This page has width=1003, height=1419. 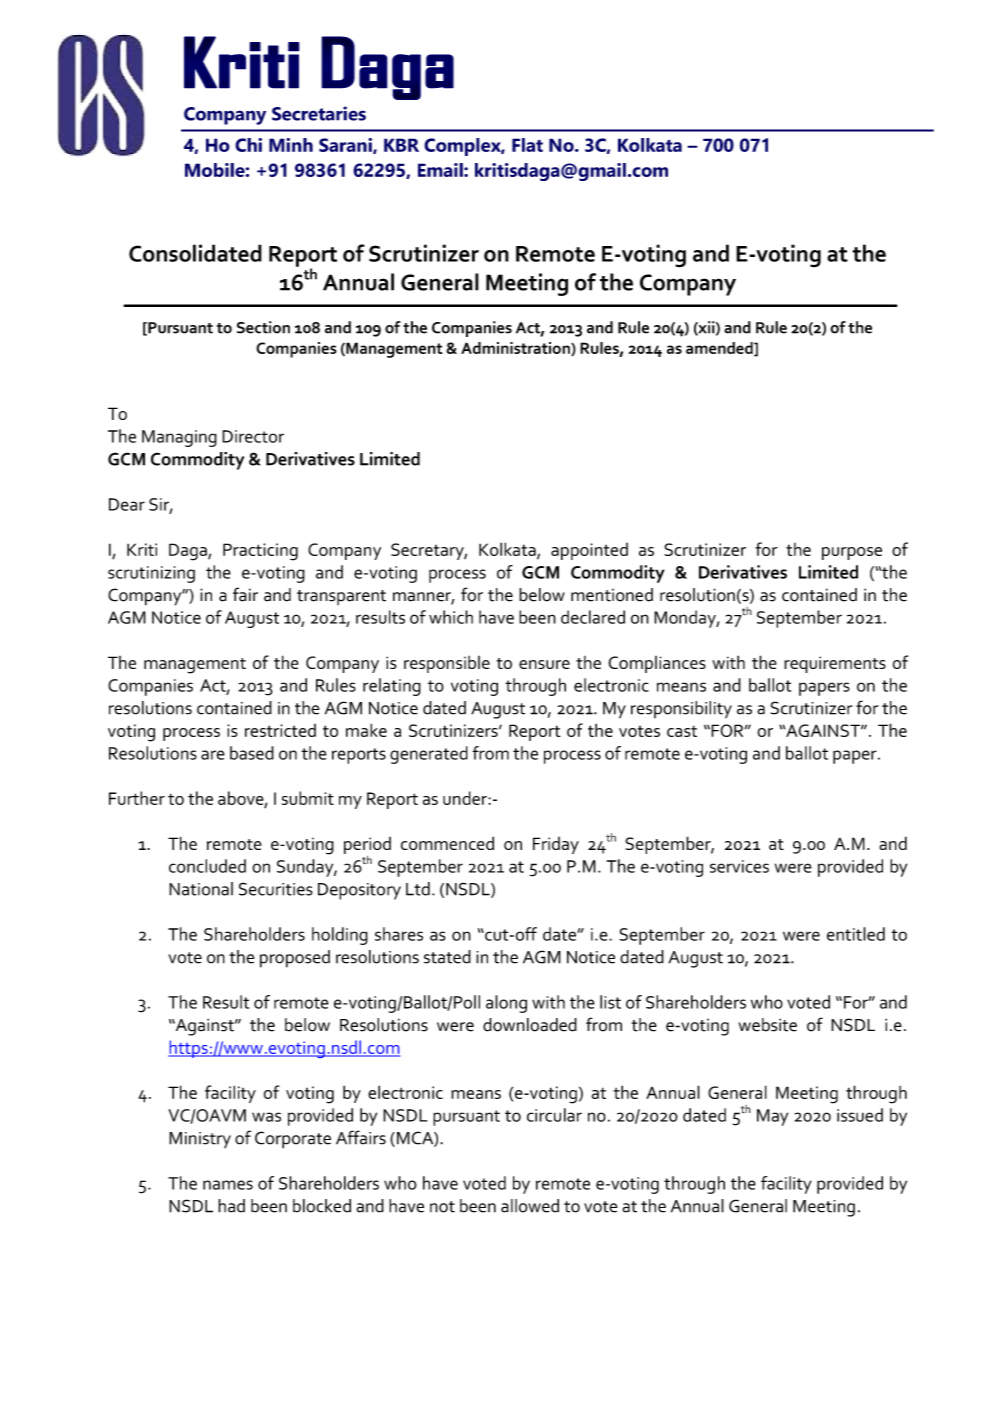 I want to click on Flat, so click(x=527, y=145).
